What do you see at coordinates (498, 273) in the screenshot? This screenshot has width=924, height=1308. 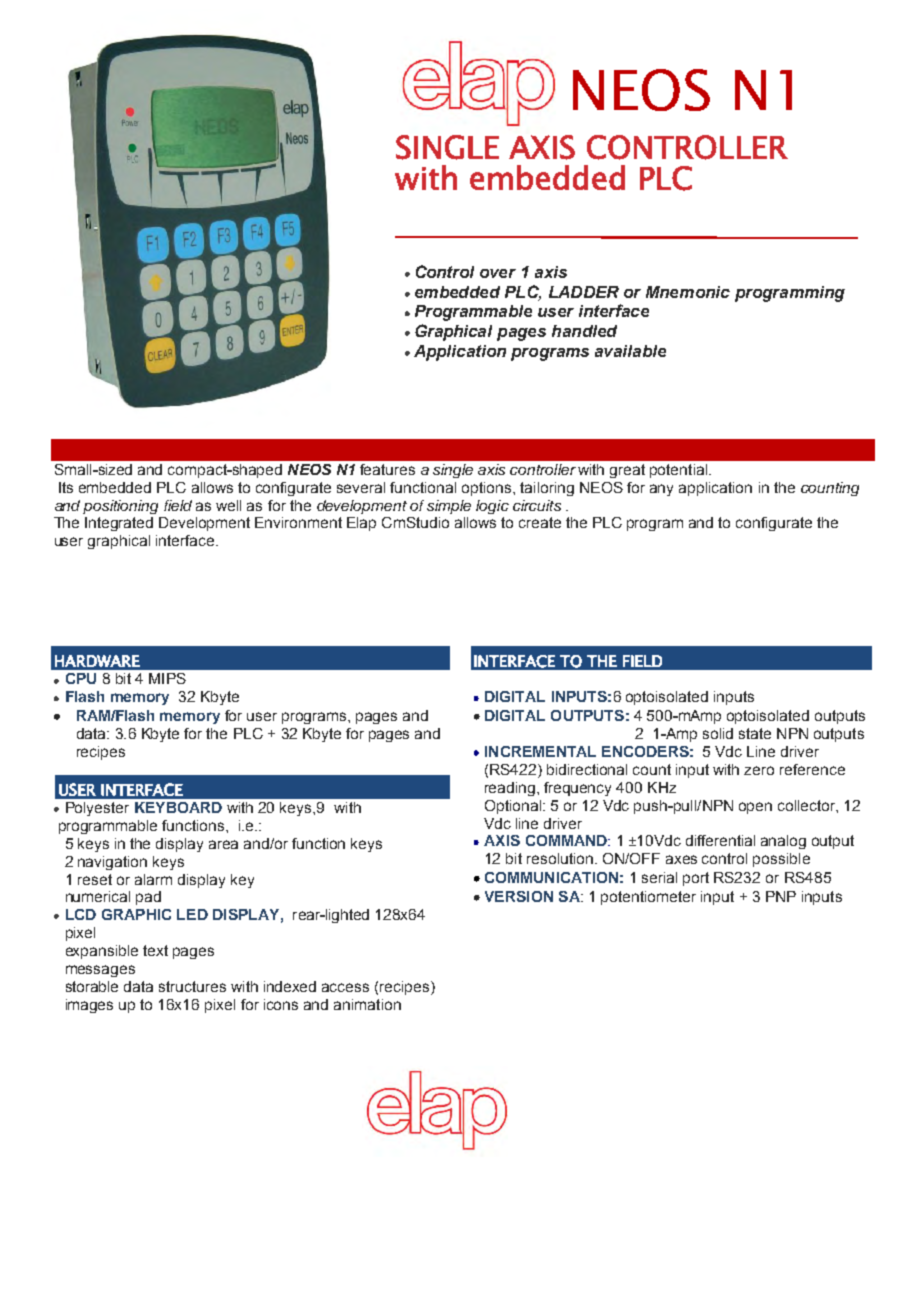 I see `over` at bounding box center [498, 273].
